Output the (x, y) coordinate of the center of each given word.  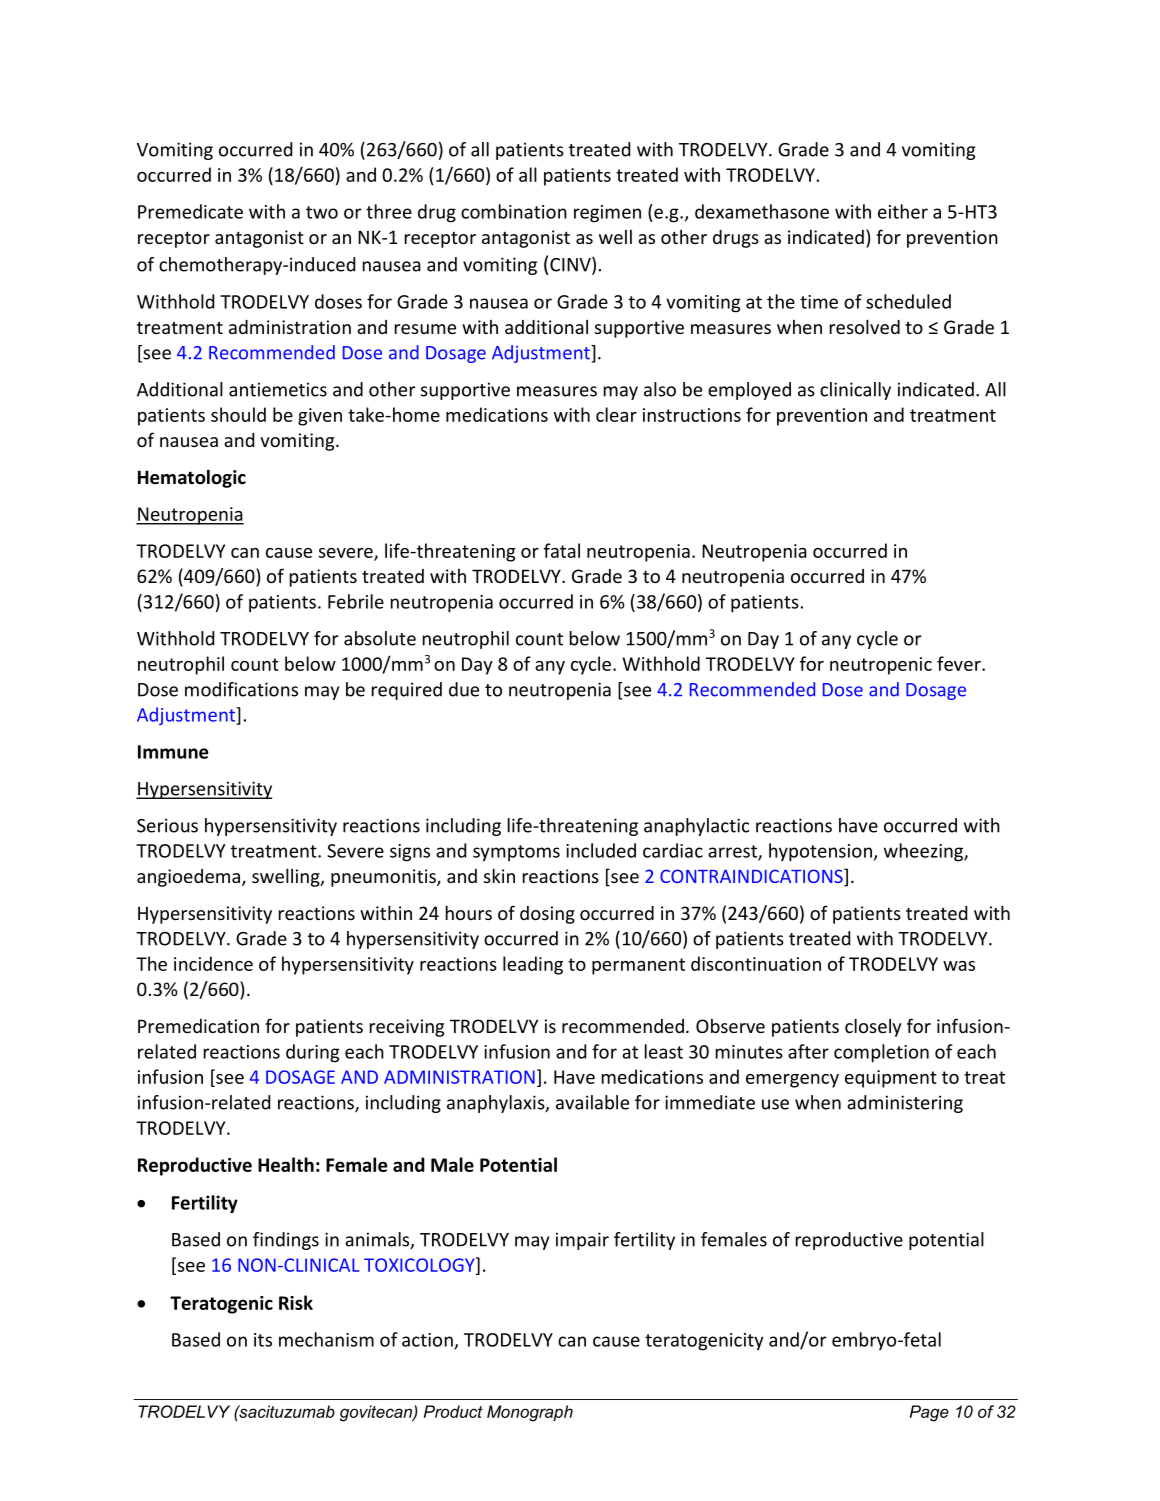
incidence (213, 963)
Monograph (530, 1413)
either (903, 211)
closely (873, 1027)
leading (533, 965)
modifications (241, 689)
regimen (607, 214)
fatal (562, 550)
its (263, 1340)
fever (960, 663)
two (322, 212)
